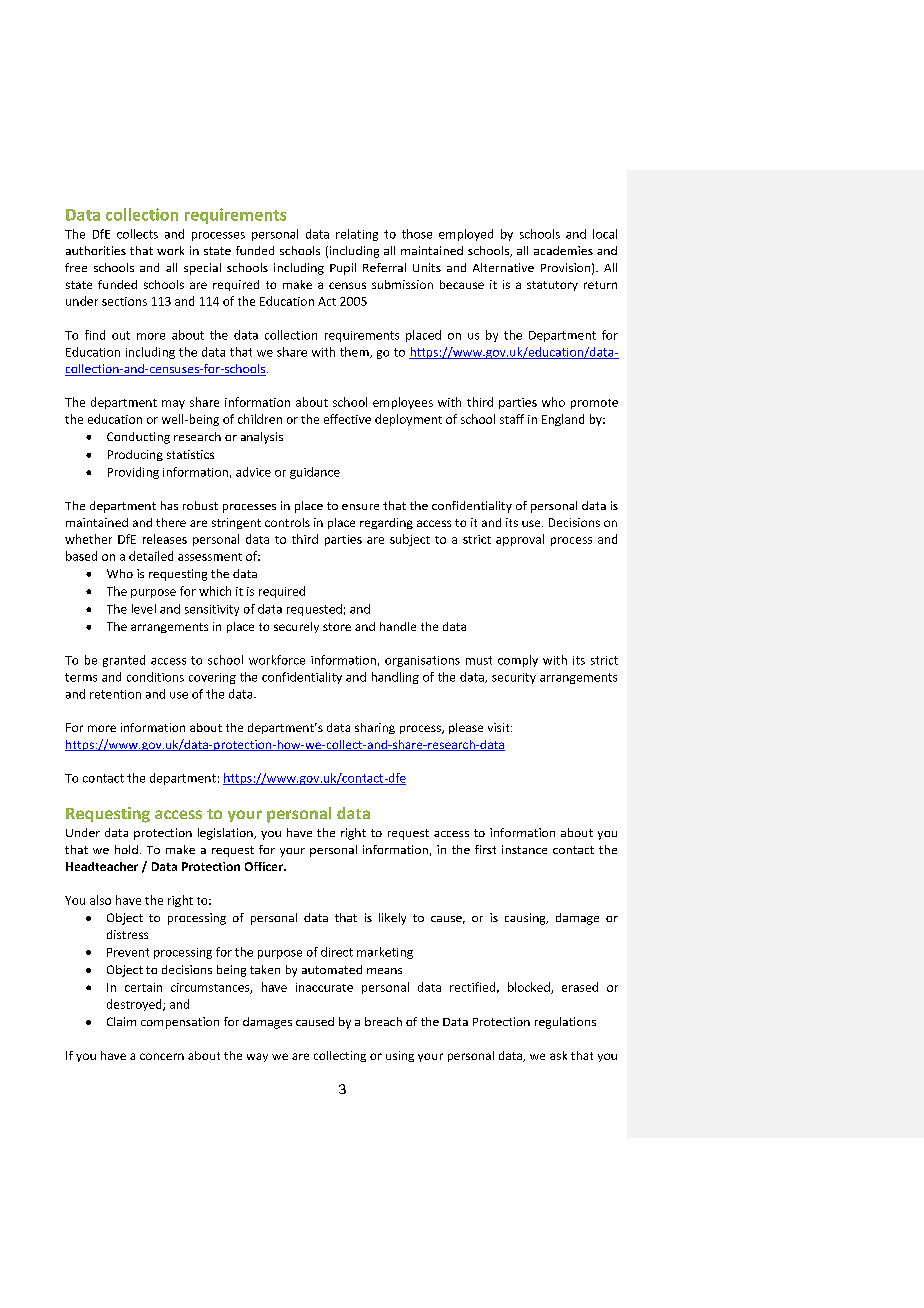 The width and height of the image is (924, 1308). What do you see at coordinates (121, 1021) in the image?
I see `Claim` at bounding box center [121, 1021].
